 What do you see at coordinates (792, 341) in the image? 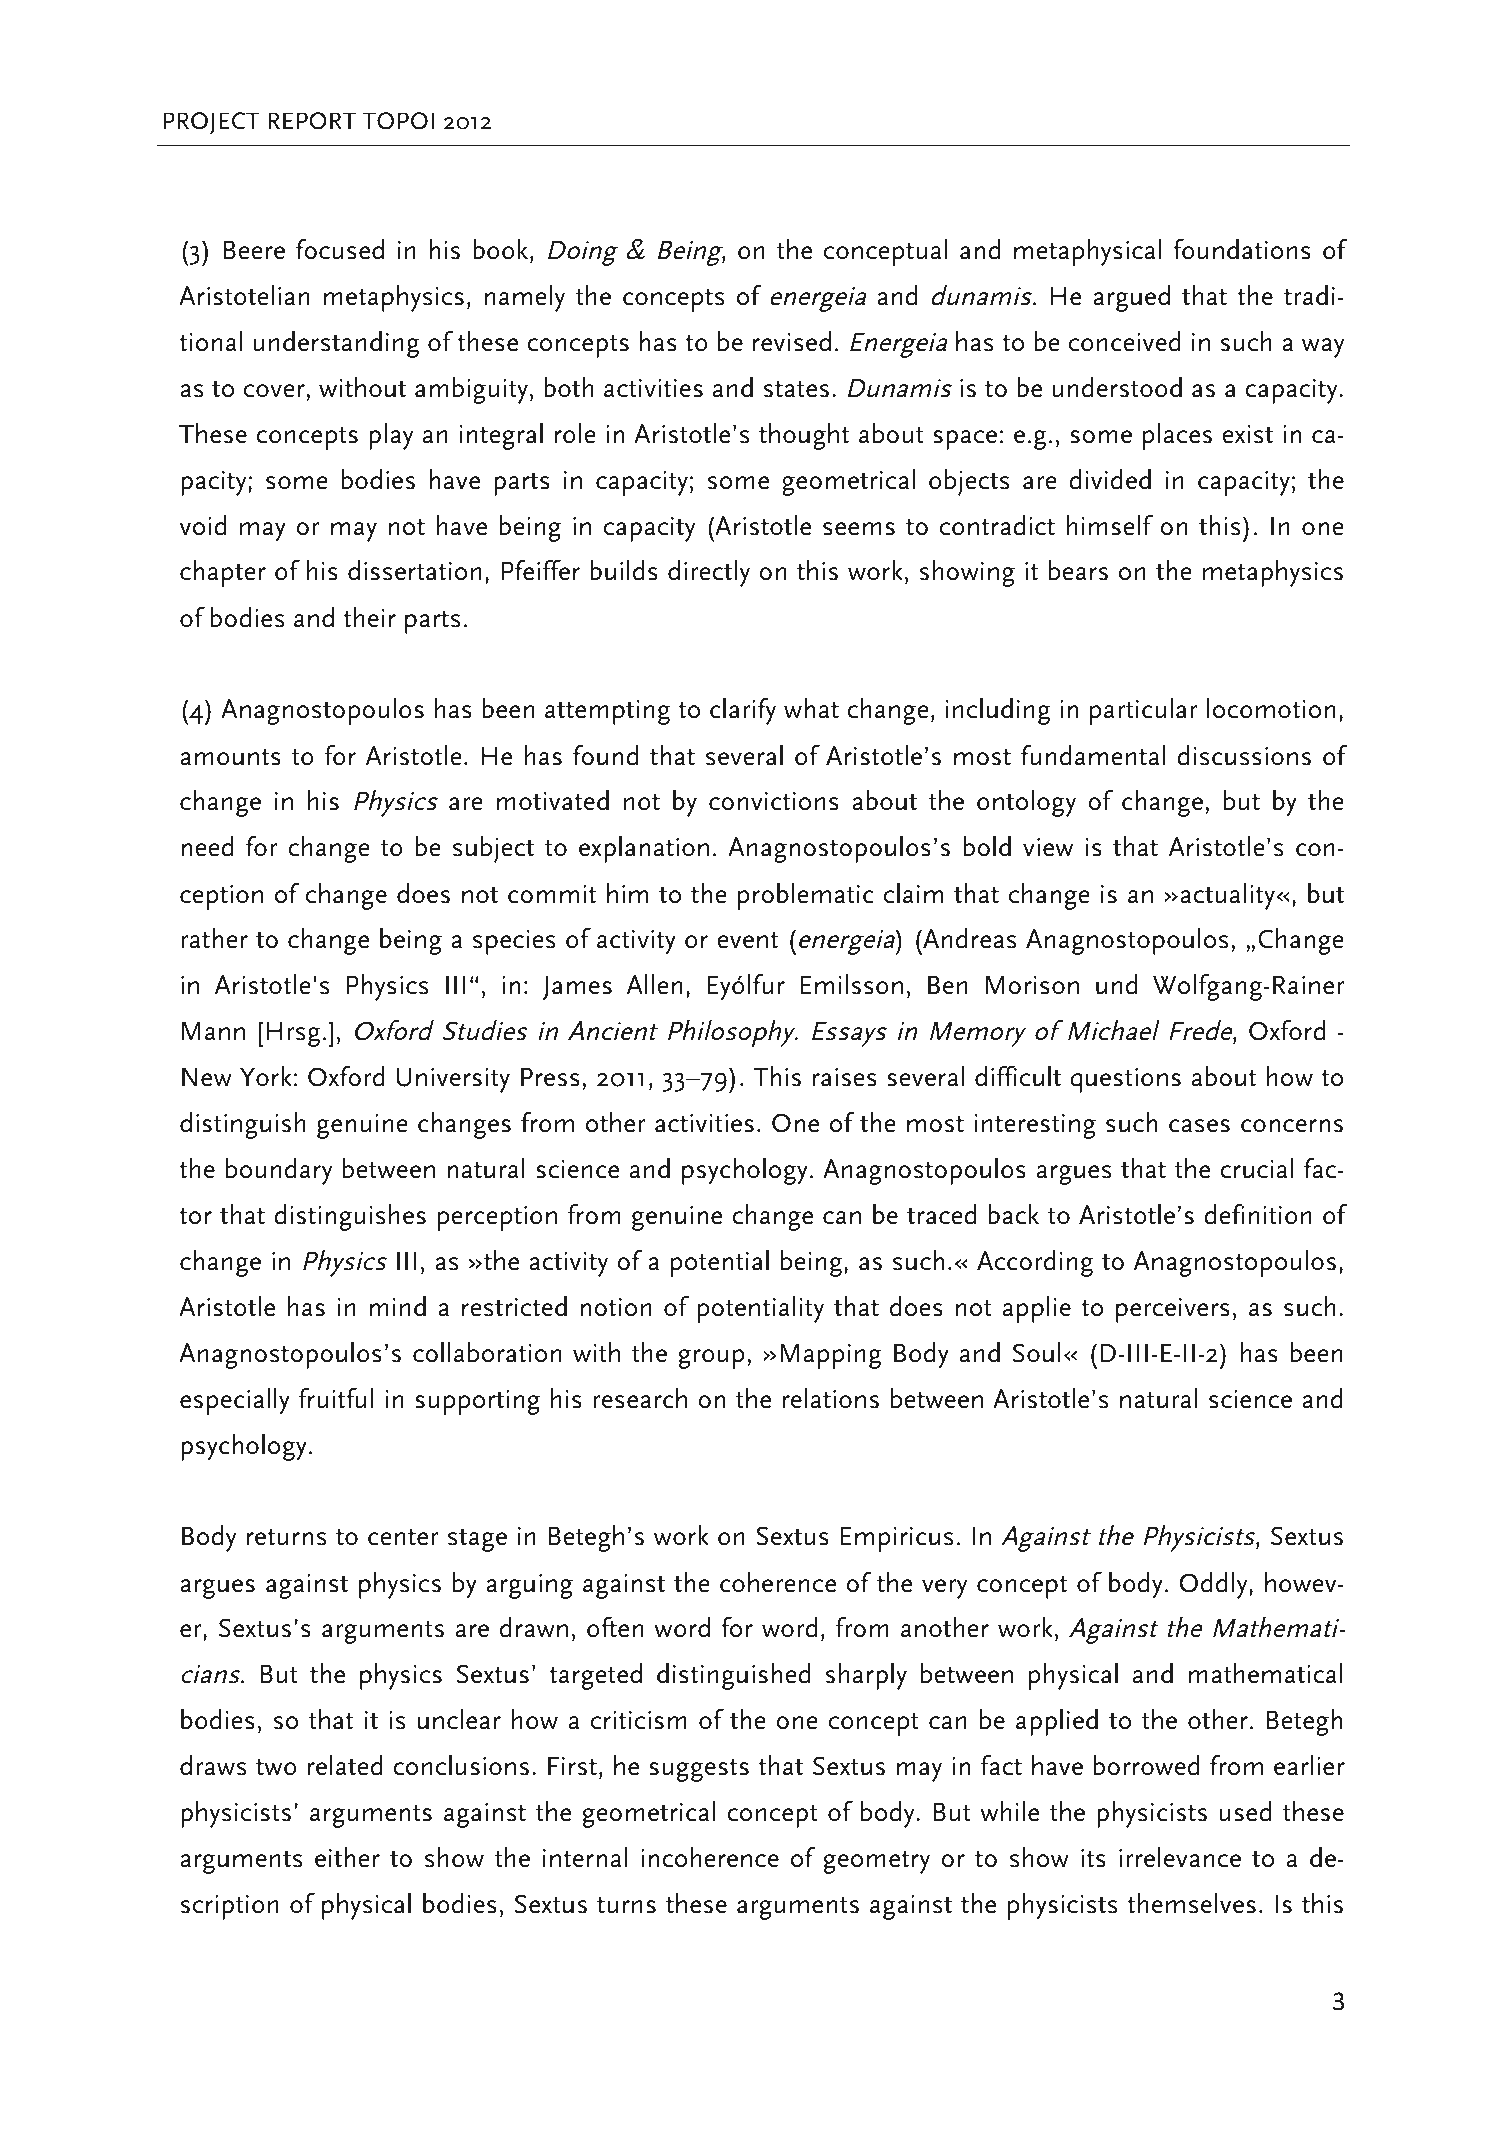
I see `revised` at bounding box center [792, 341].
